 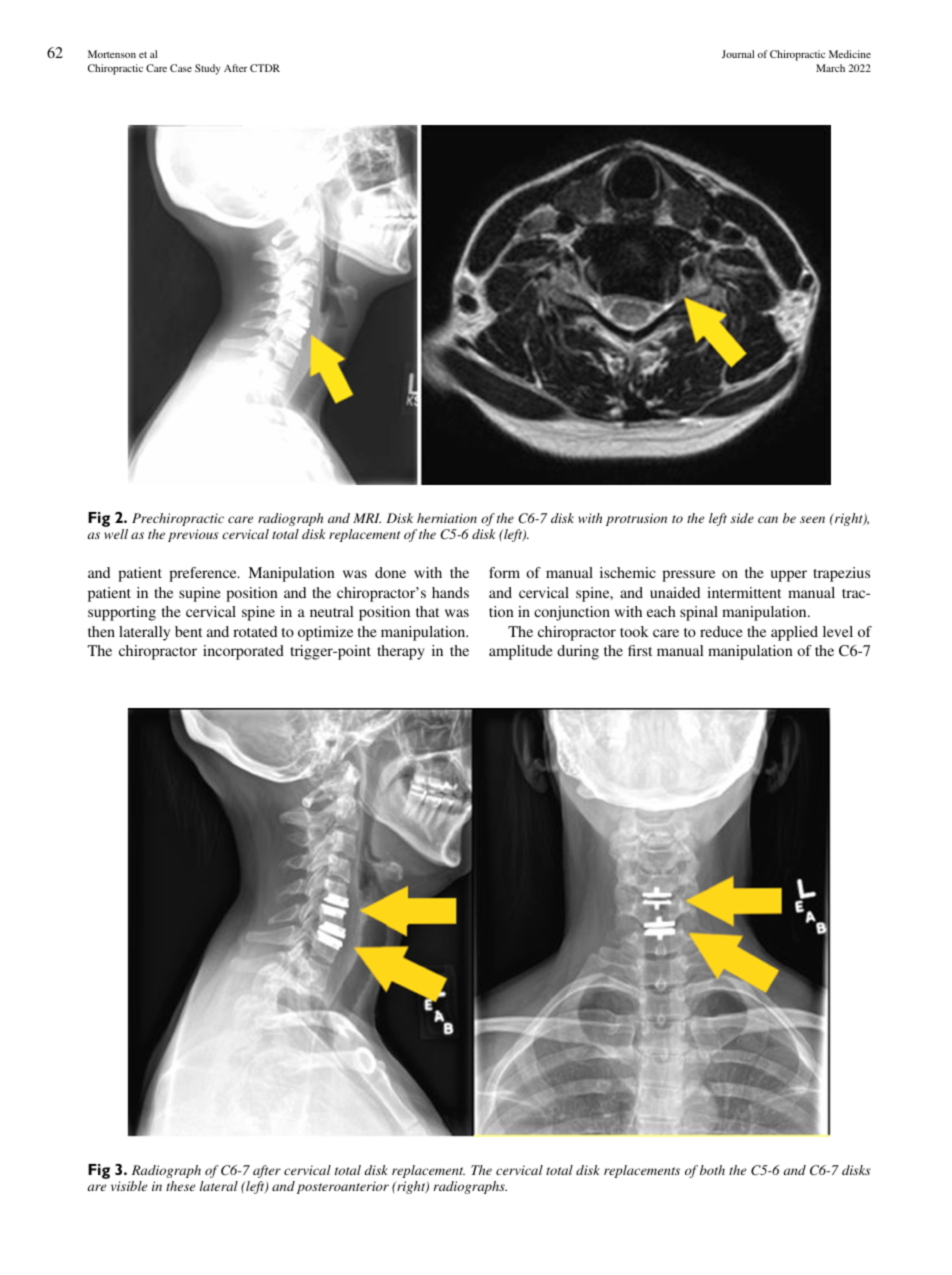 I want to click on applied, so click(x=794, y=633).
